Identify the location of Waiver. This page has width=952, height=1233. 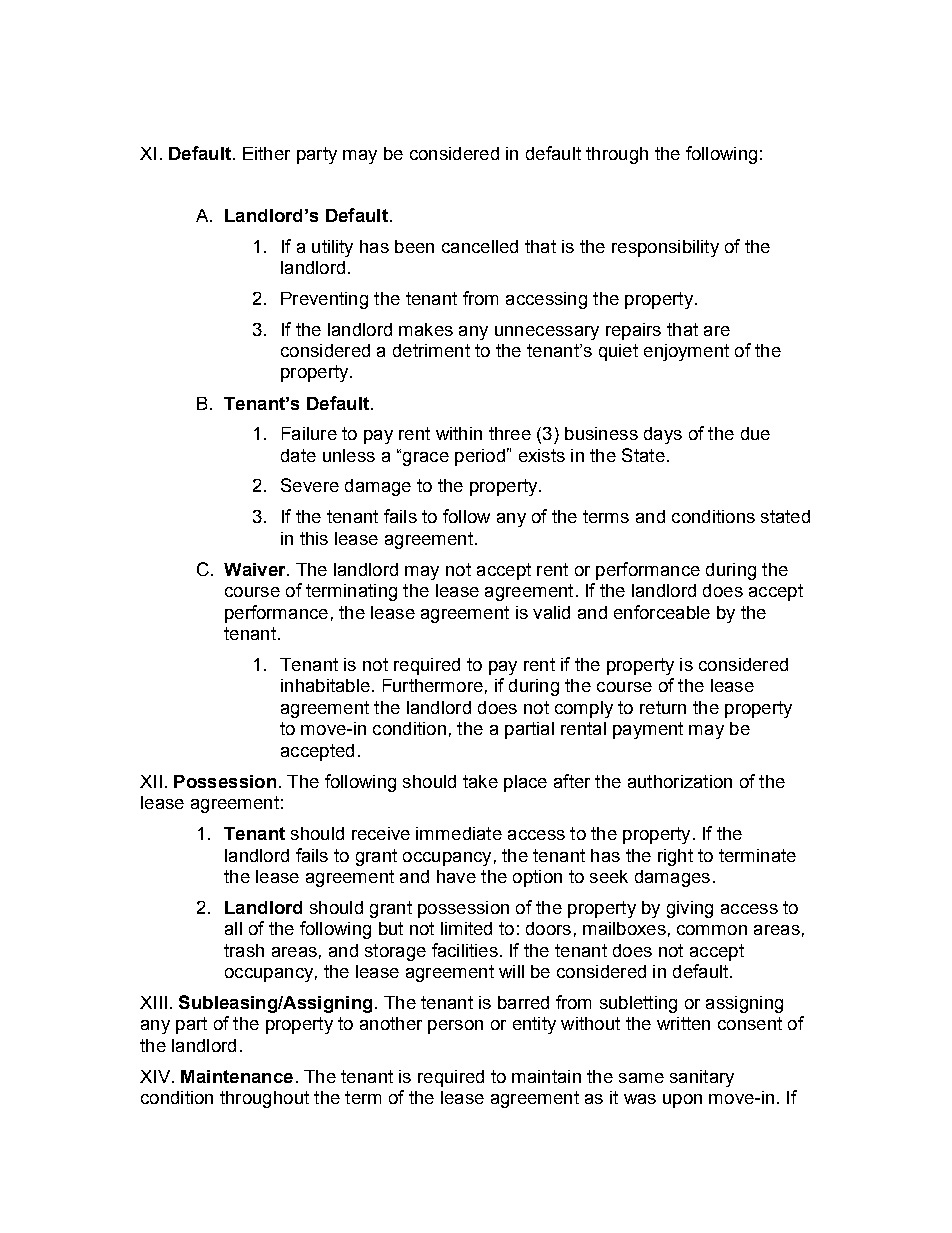
(256, 569).
